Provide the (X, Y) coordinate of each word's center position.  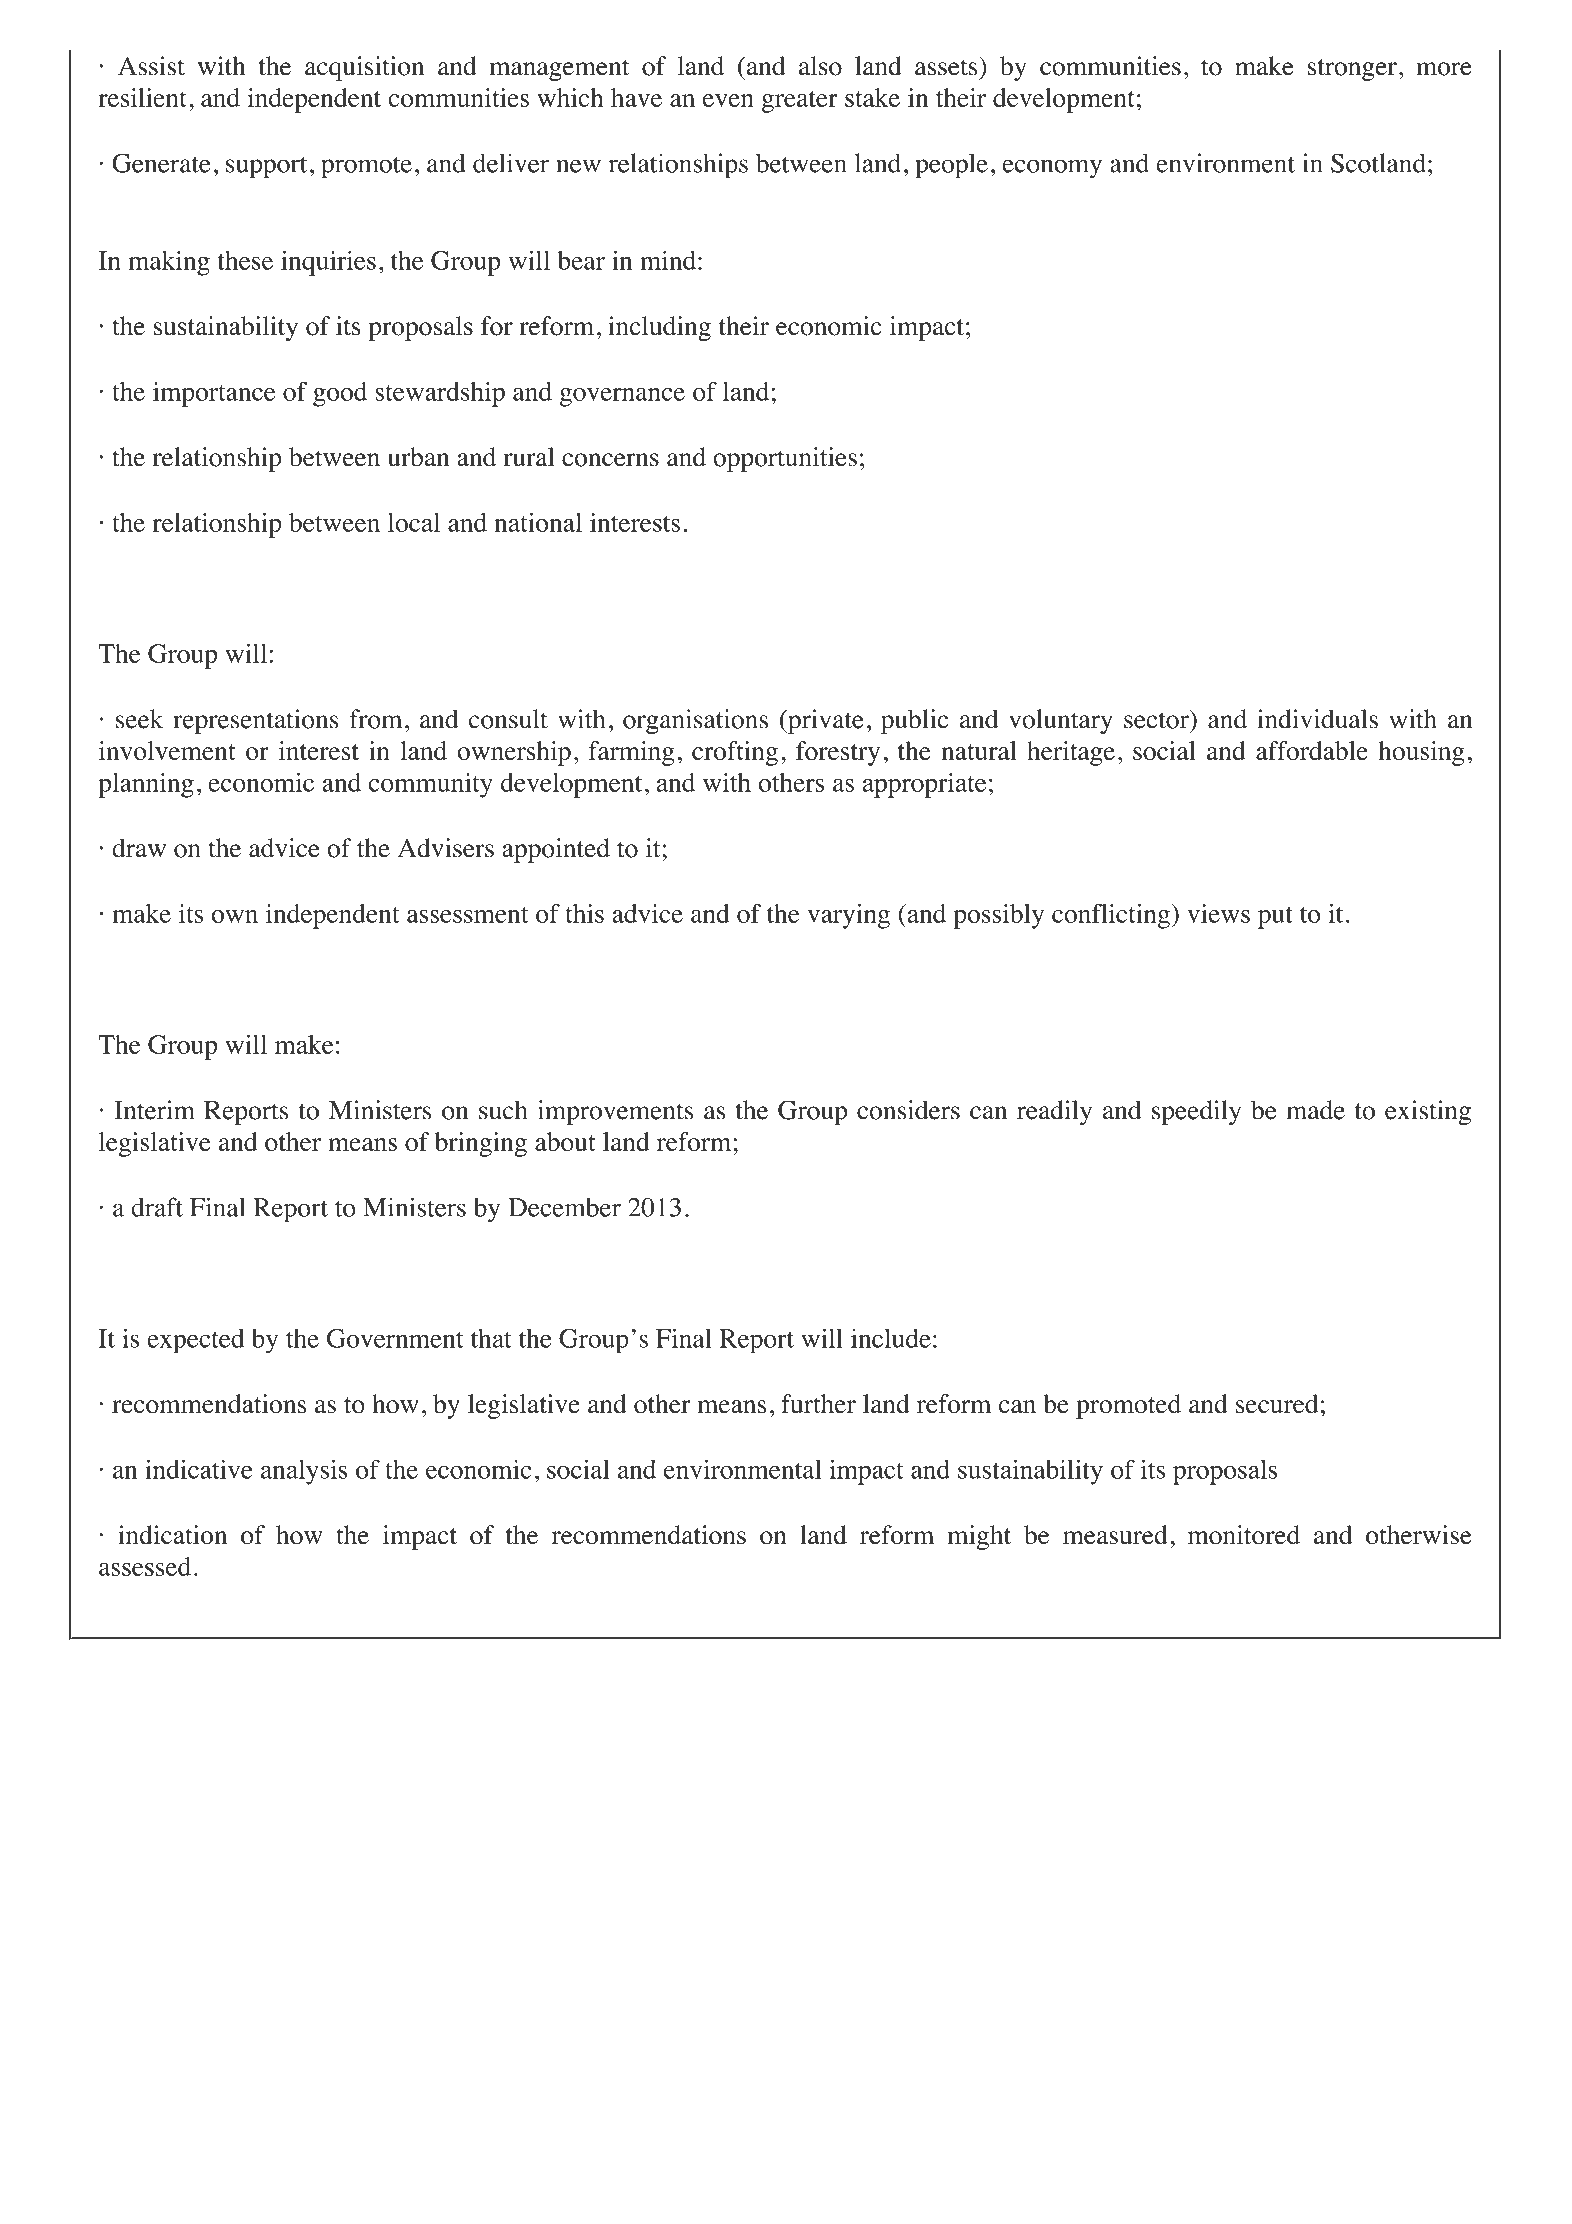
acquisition (364, 68)
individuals (1318, 719)
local (414, 522)
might (979, 1537)
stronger (1352, 70)
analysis (304, 1472)
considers (908, 1110)
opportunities (785, 459)
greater (800, 102)
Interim (154, 1110)
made (1315, 1110)
